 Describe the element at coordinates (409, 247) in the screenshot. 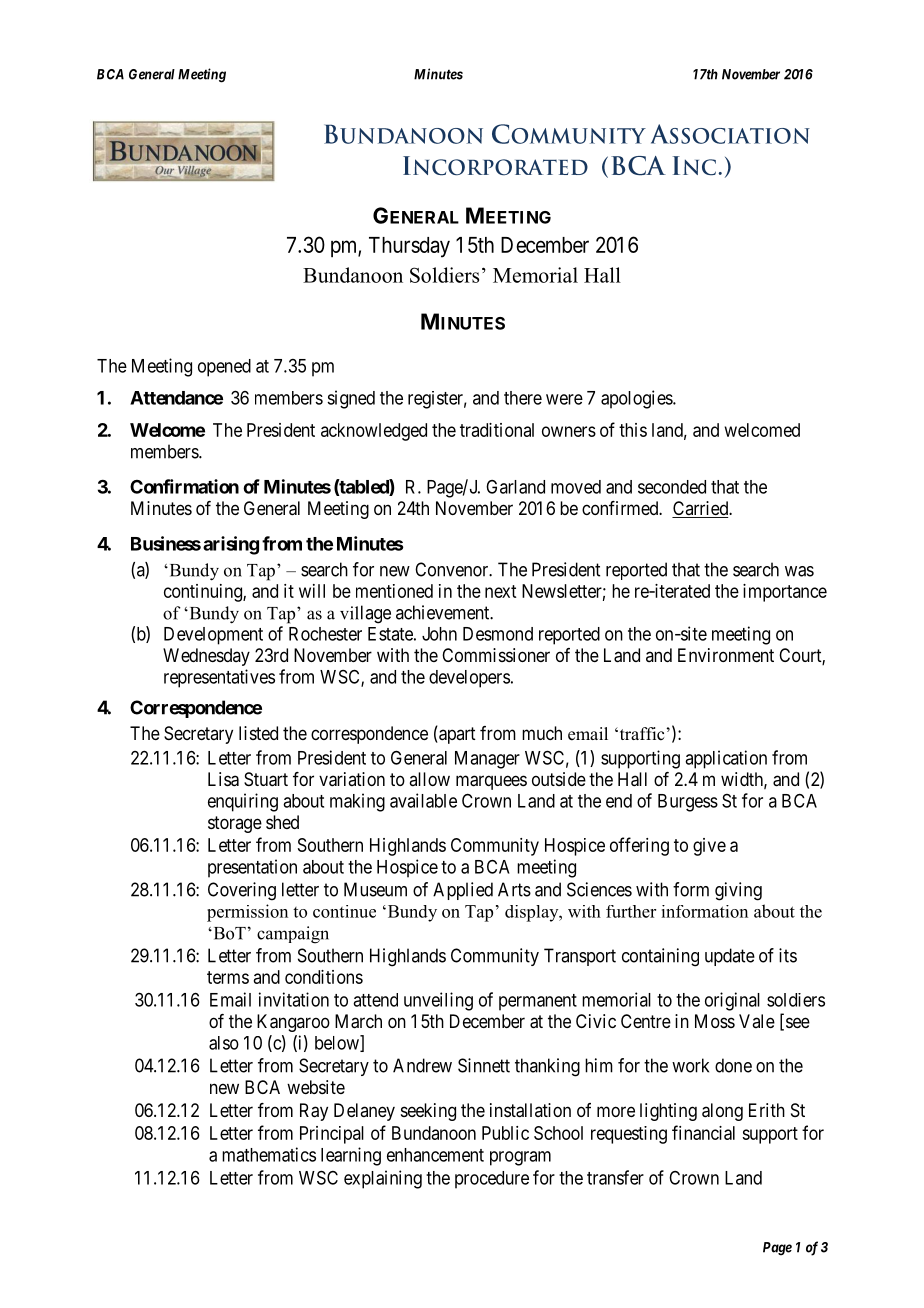

I see `Thursday` at that location.
